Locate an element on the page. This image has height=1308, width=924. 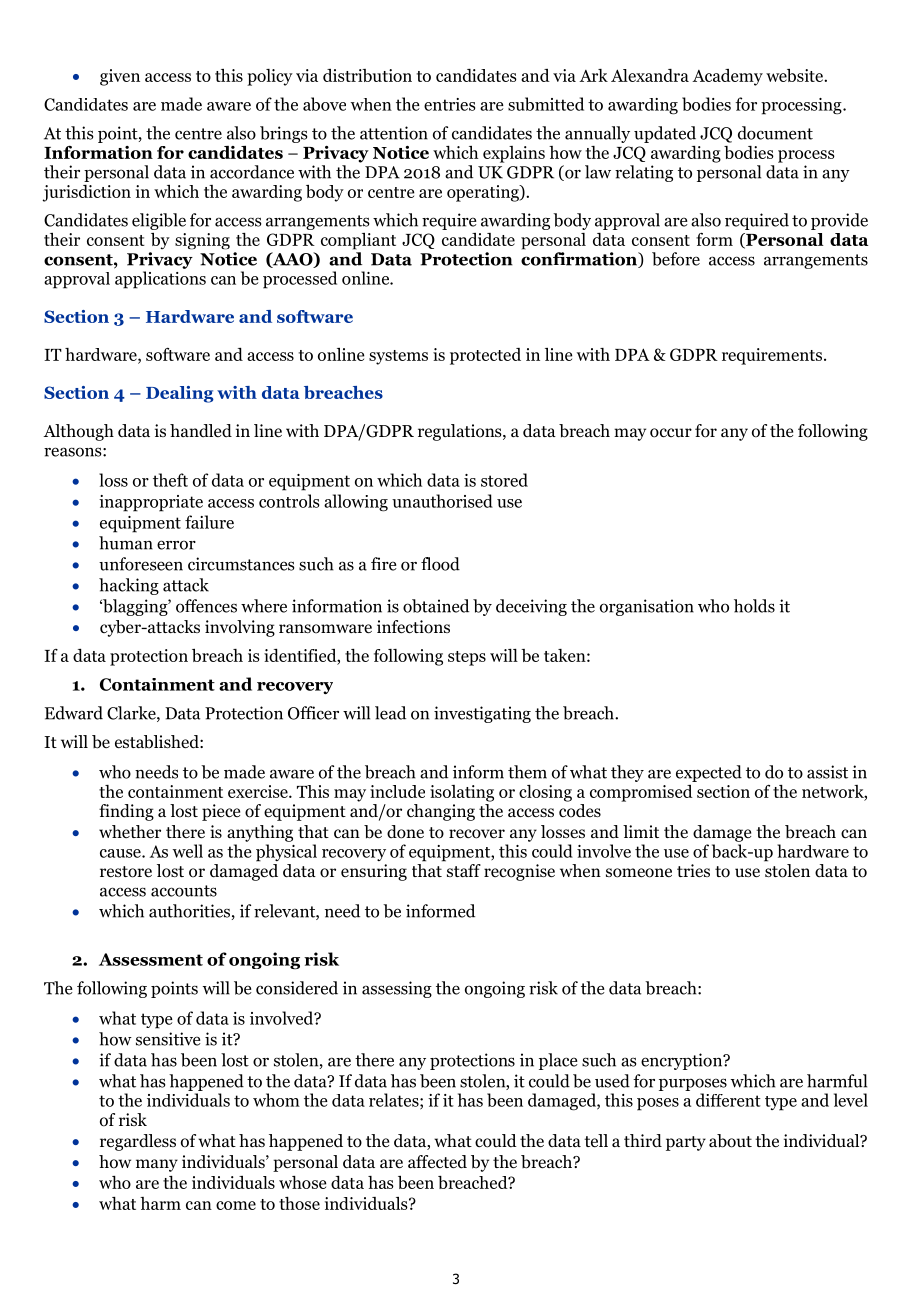
regulations is located at coordinates (461, 432).
